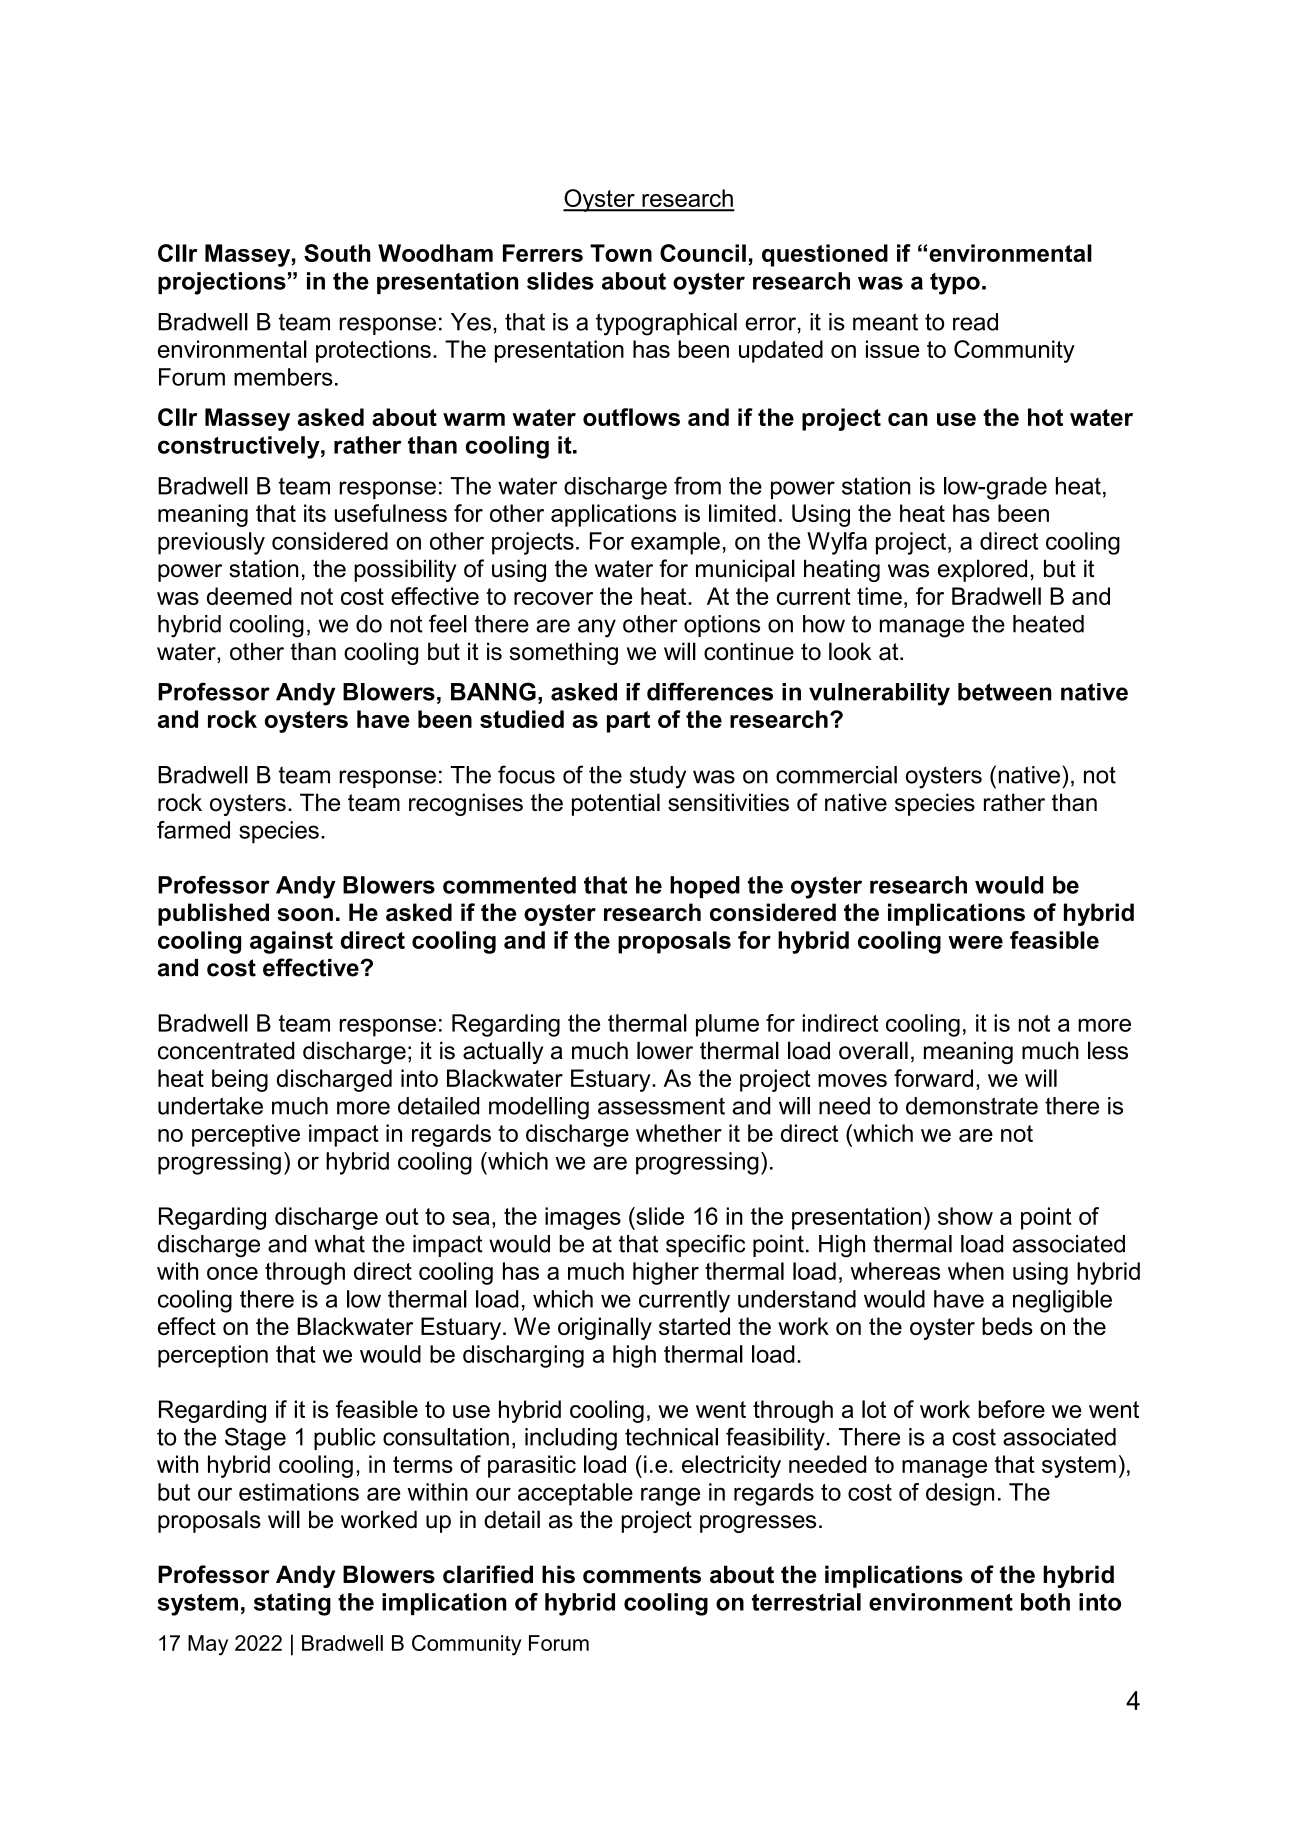  What do you see at coordinates (965, 1216) in the document?
I see `show` at bounding box center [965, 1216].
